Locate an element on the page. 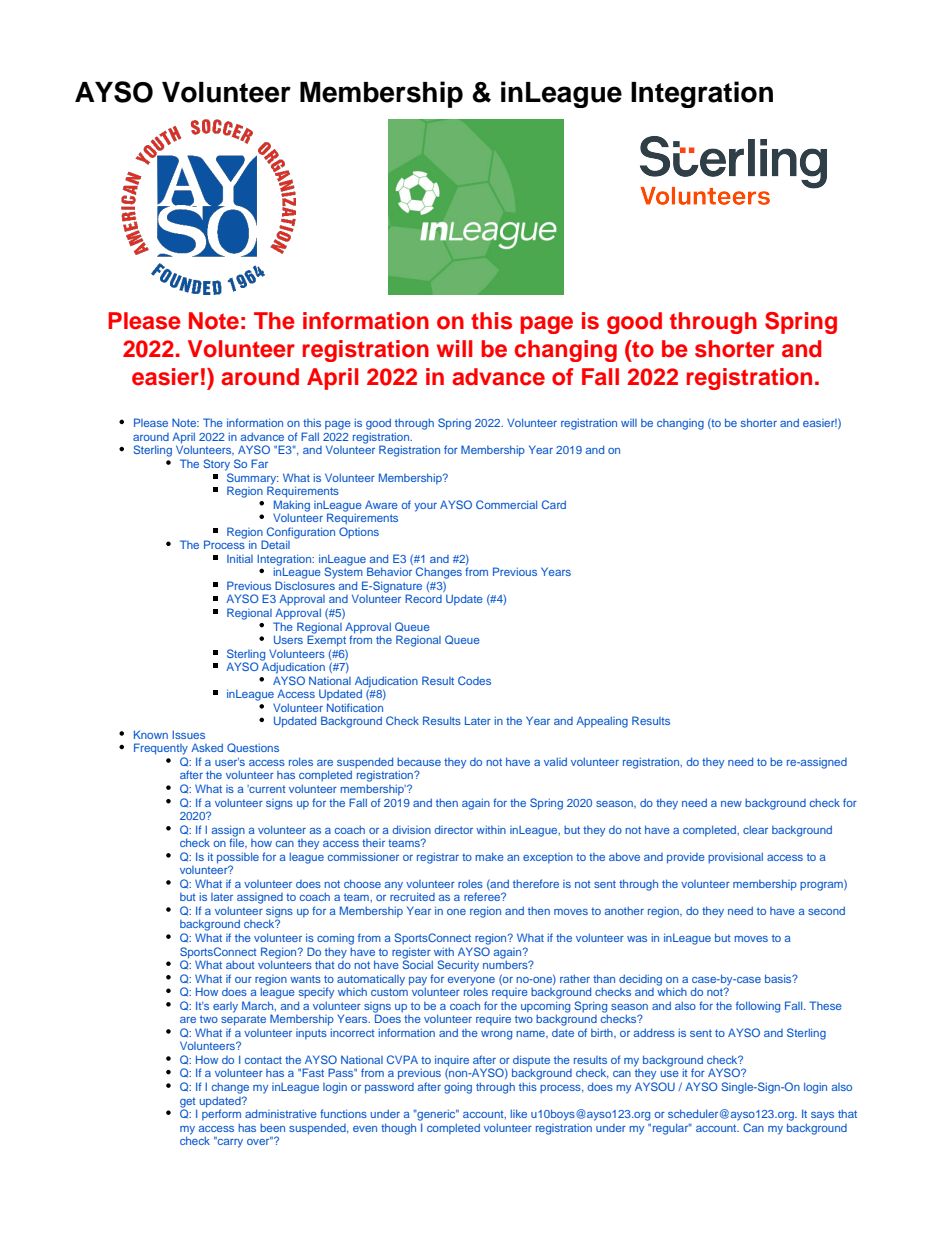 The image size is (952, 1233). Card is located at coordinates (554, 504).
